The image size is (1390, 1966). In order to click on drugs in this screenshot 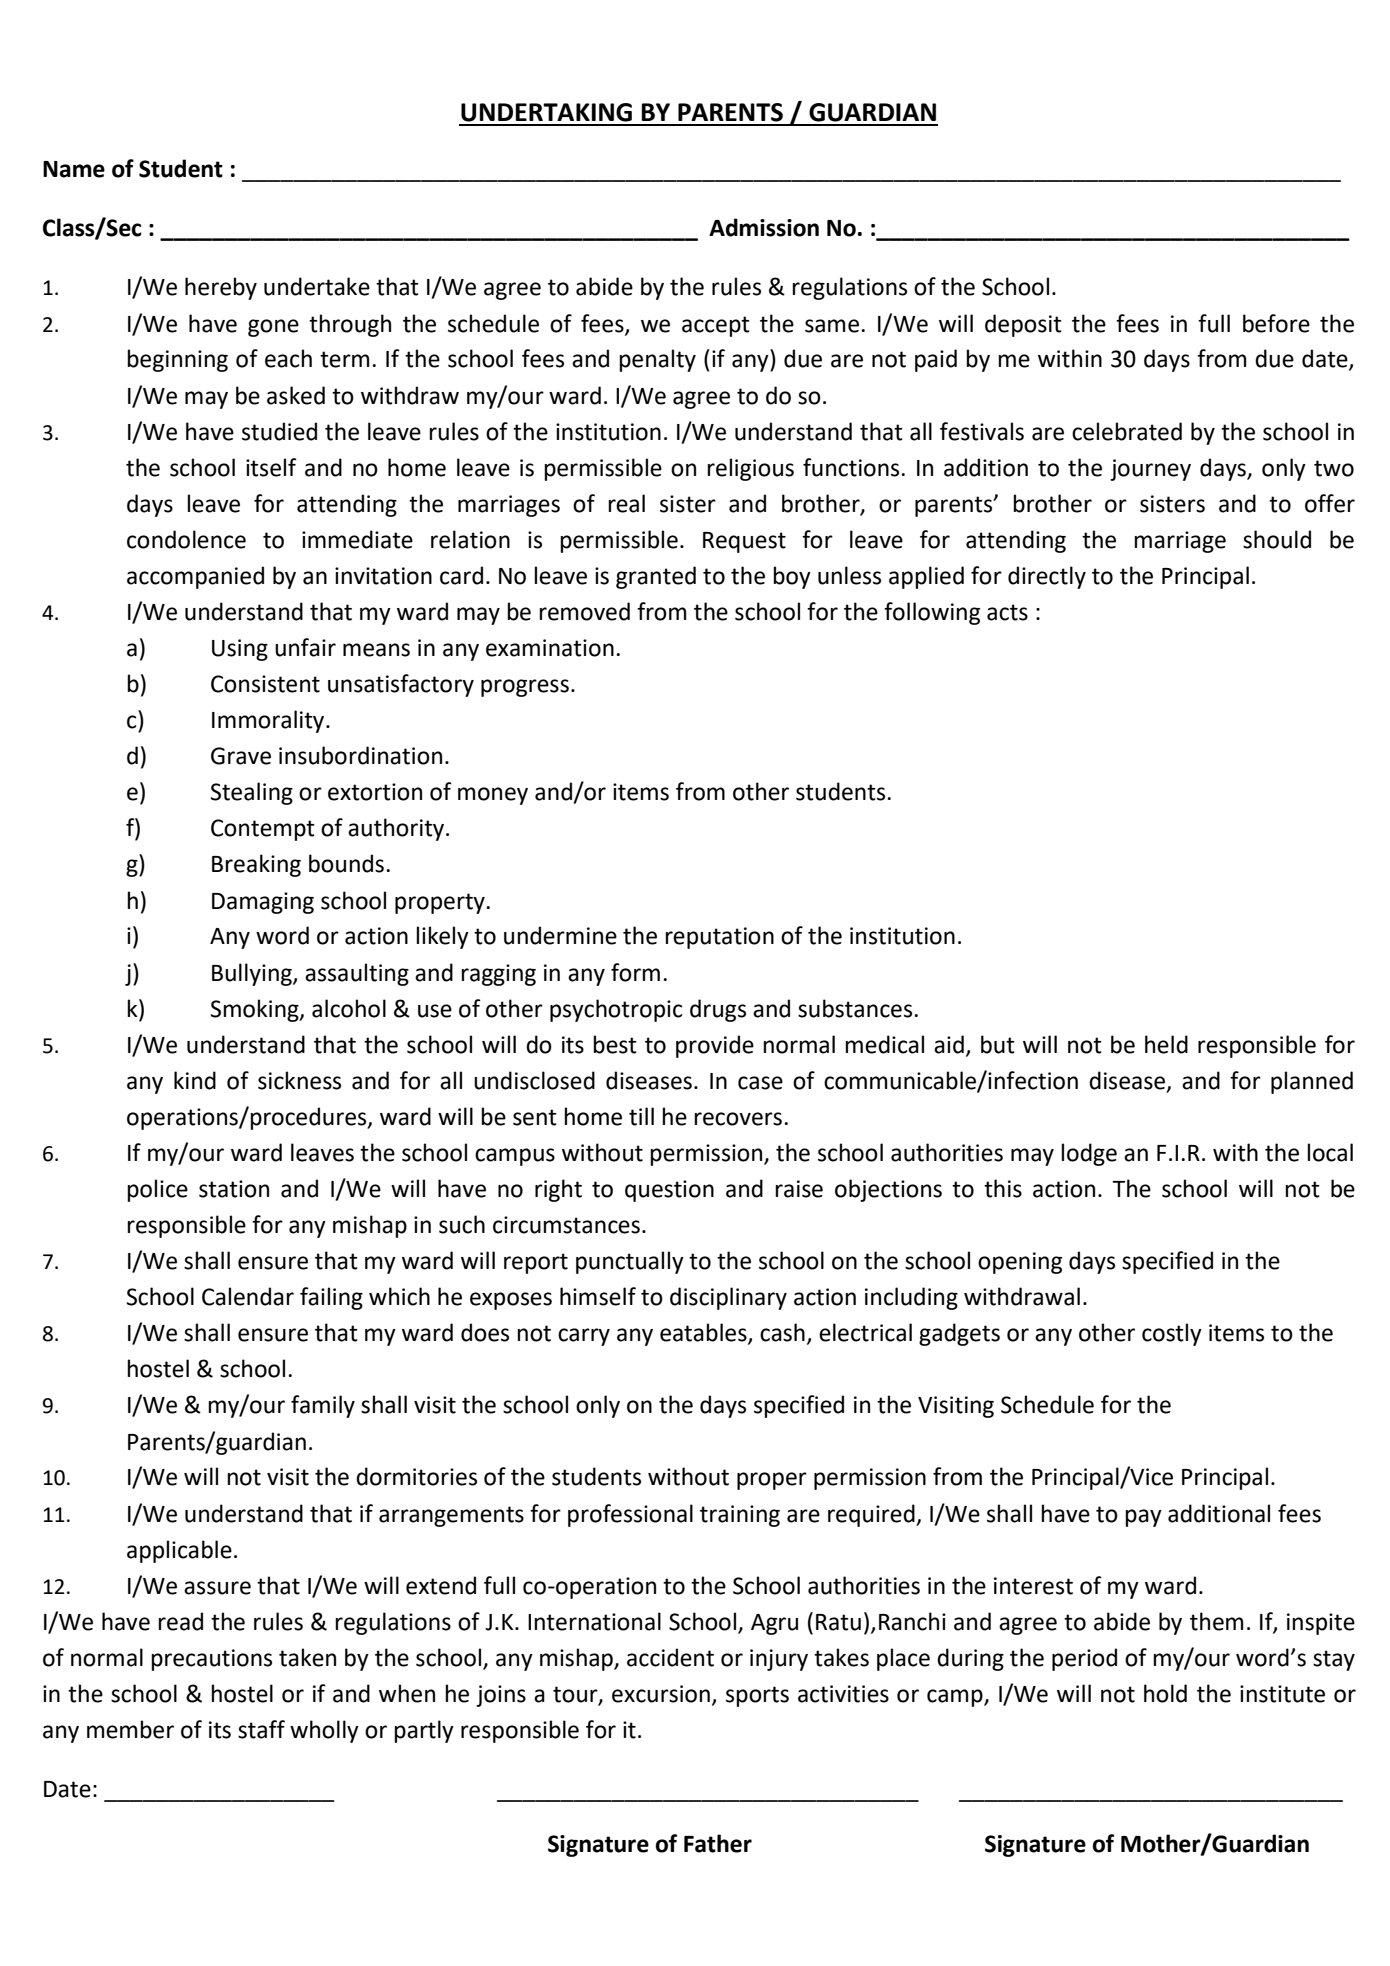, I will do `click(718, 1010)`.
